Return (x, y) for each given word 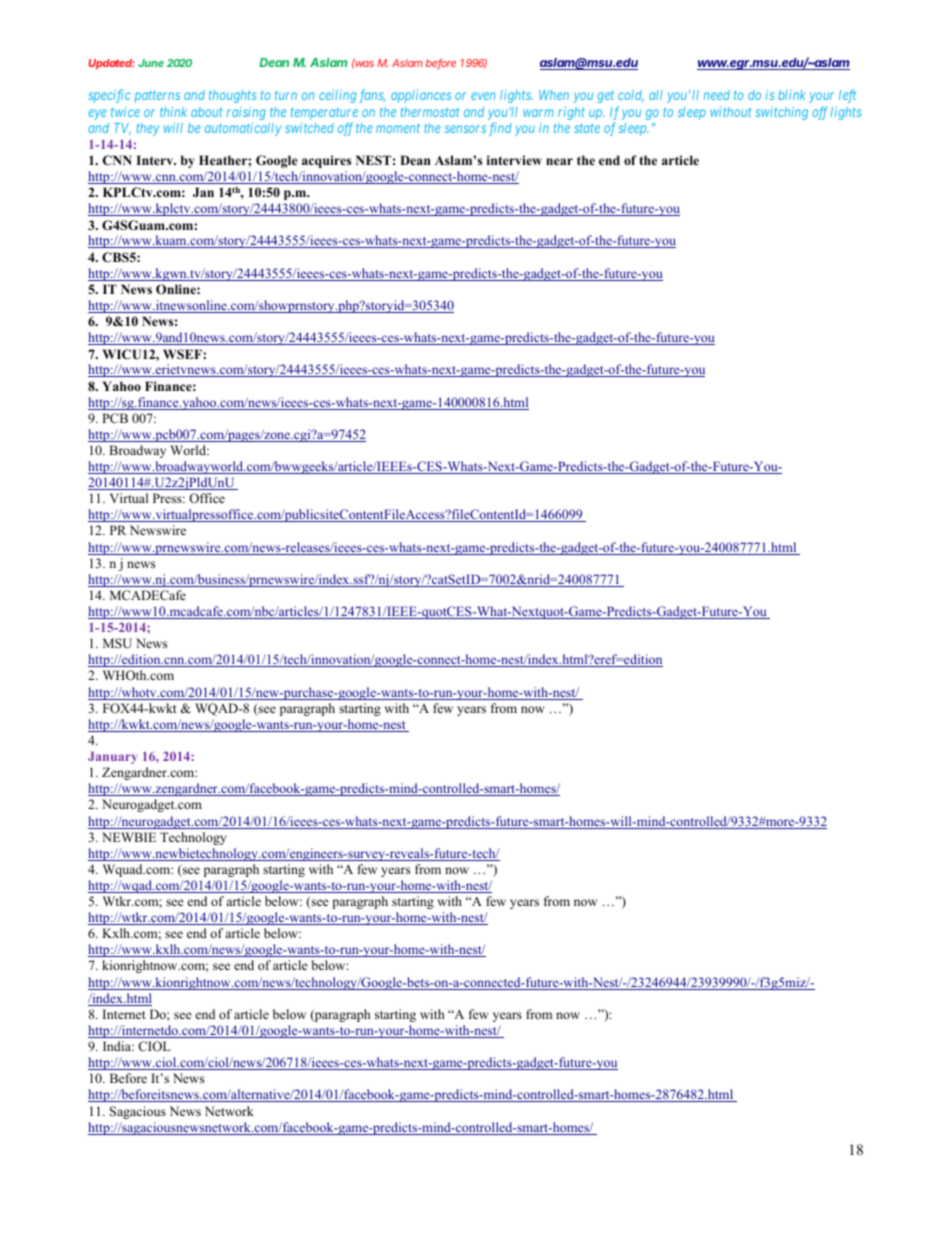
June (151, 63)
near (559, 161)
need (717, 95)
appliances (421, 96)
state (587, 128)
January (112, 758)
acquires (326, 161)
